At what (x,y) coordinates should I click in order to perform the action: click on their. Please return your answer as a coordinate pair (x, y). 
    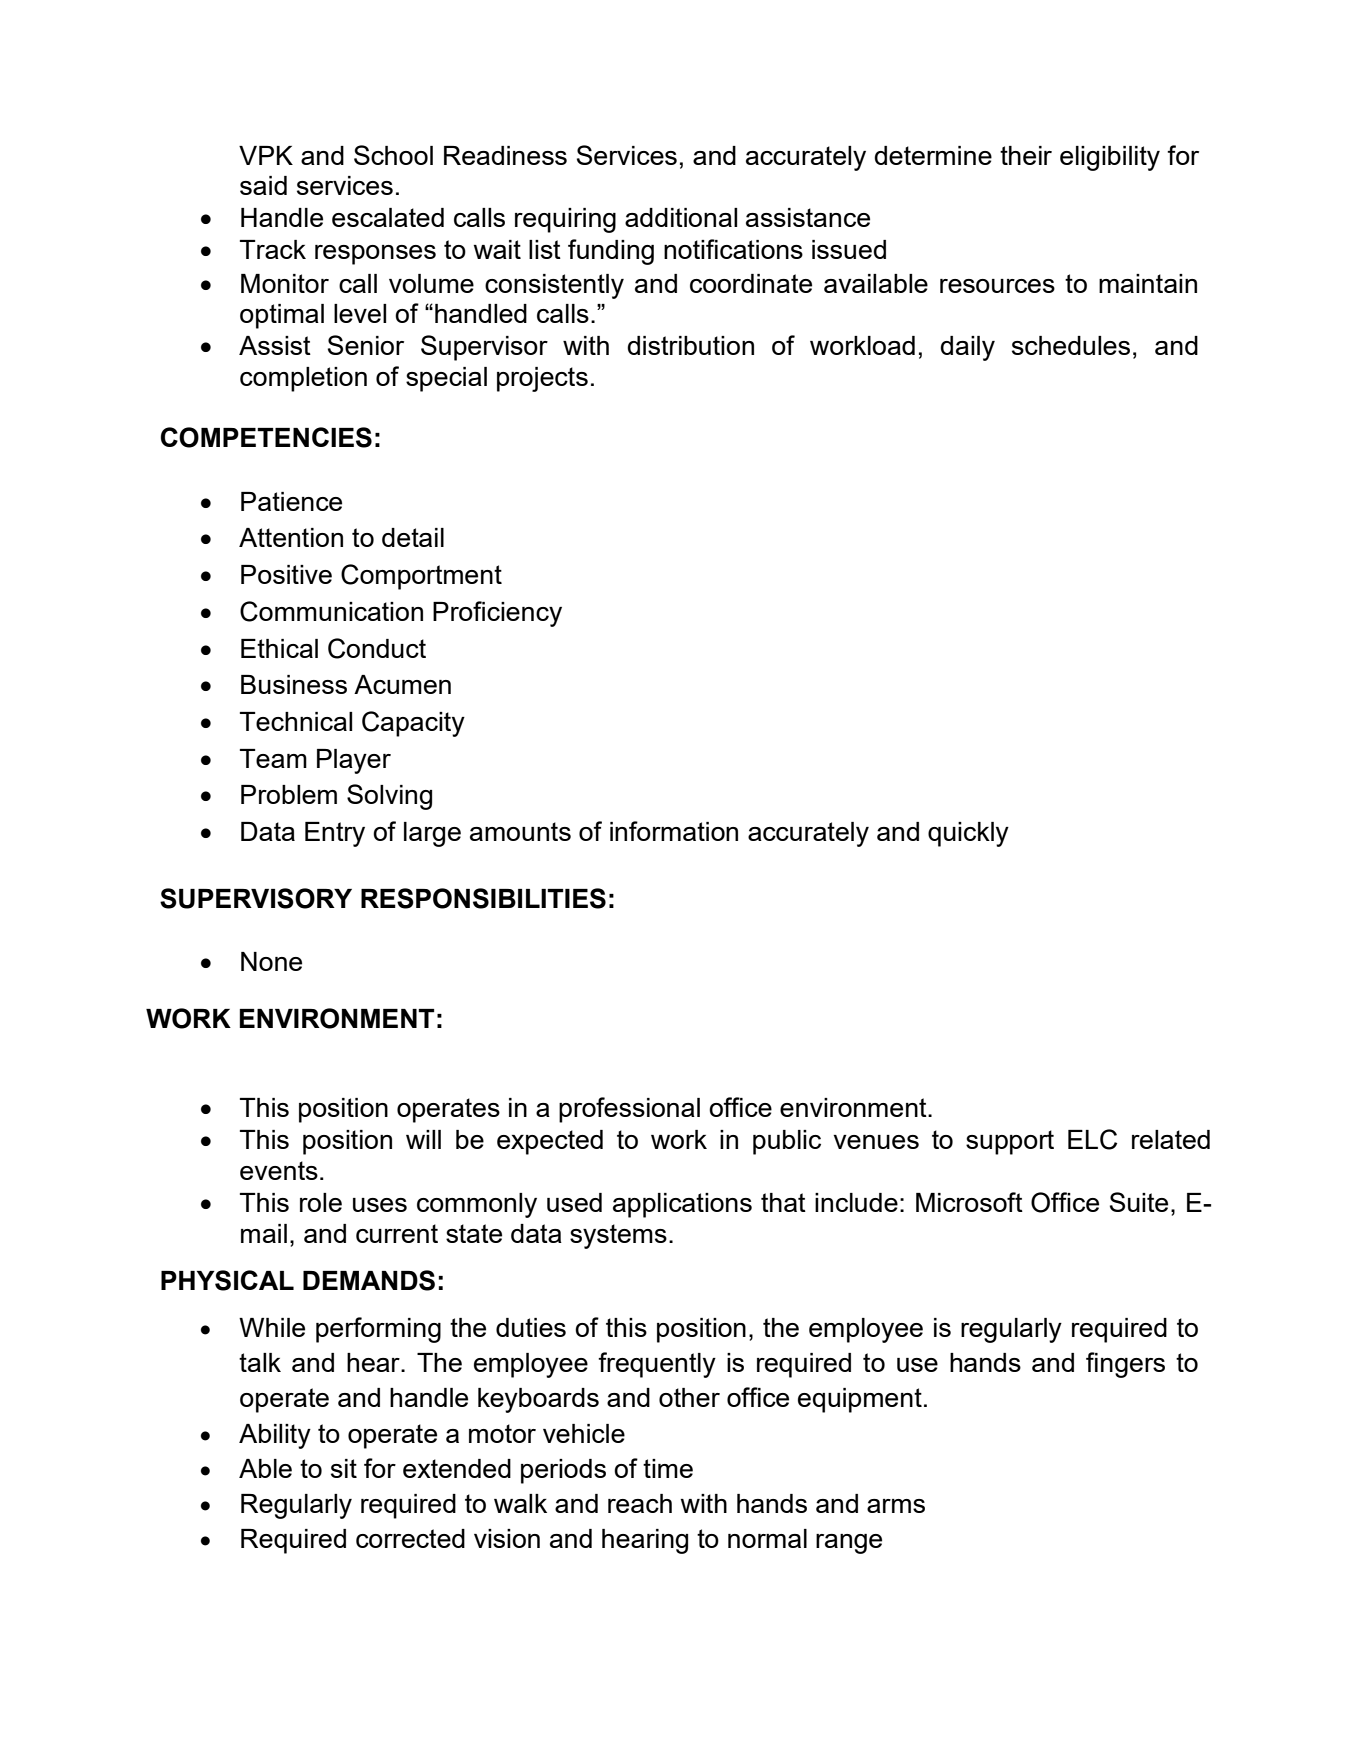
    Looking at the image, I should click on (1026, 155).
